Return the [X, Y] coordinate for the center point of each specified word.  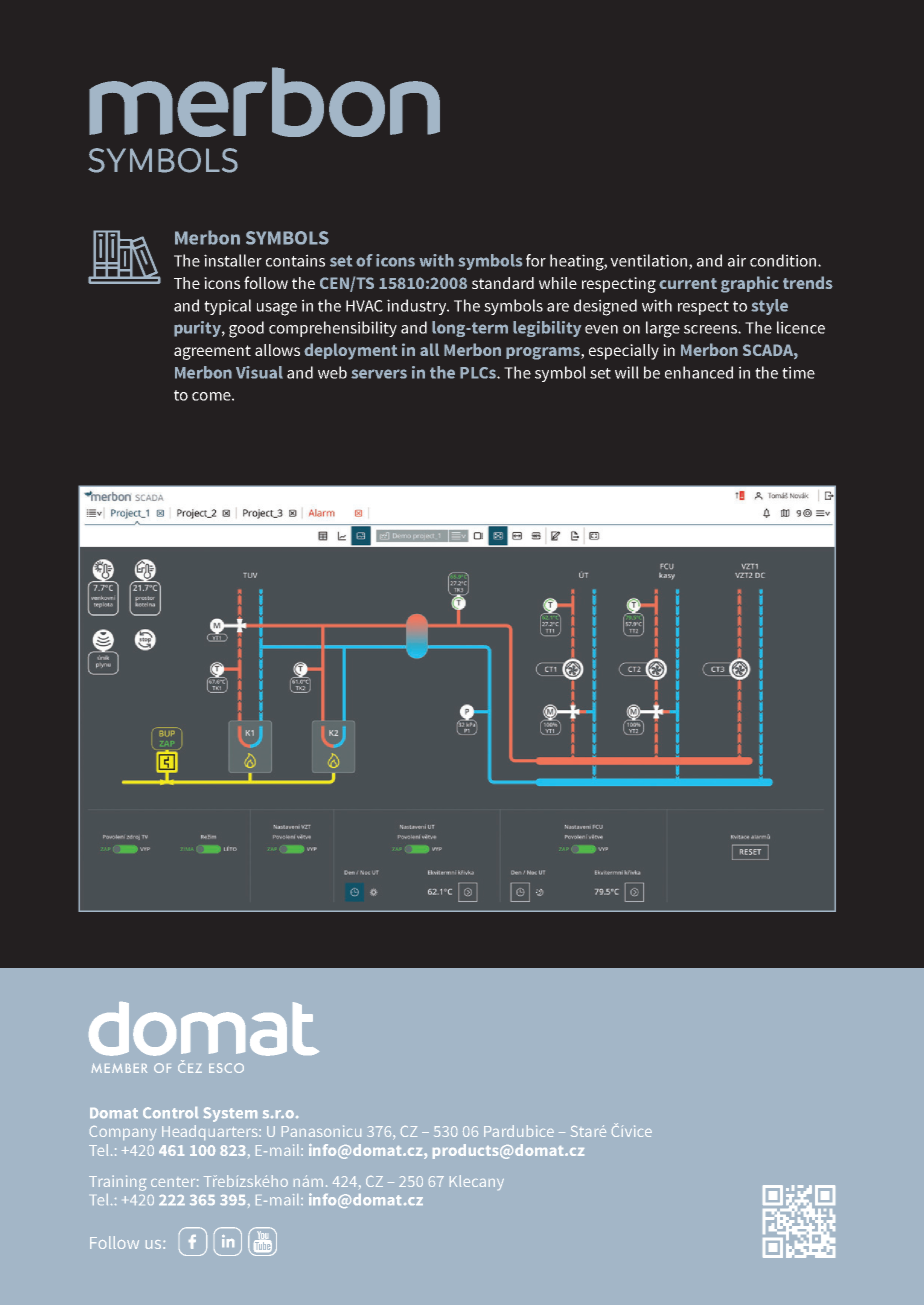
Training [117, 1183]
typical [227, 307]
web [332, 372]
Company [123, 1133]
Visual [259, 372]
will [627, 372]
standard [503, 283]
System [230, 1114]
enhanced [699, 372]
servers [379, 374]
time [798, 372]
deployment [351, 351]
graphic [750, 284]
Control [170, 1112]
